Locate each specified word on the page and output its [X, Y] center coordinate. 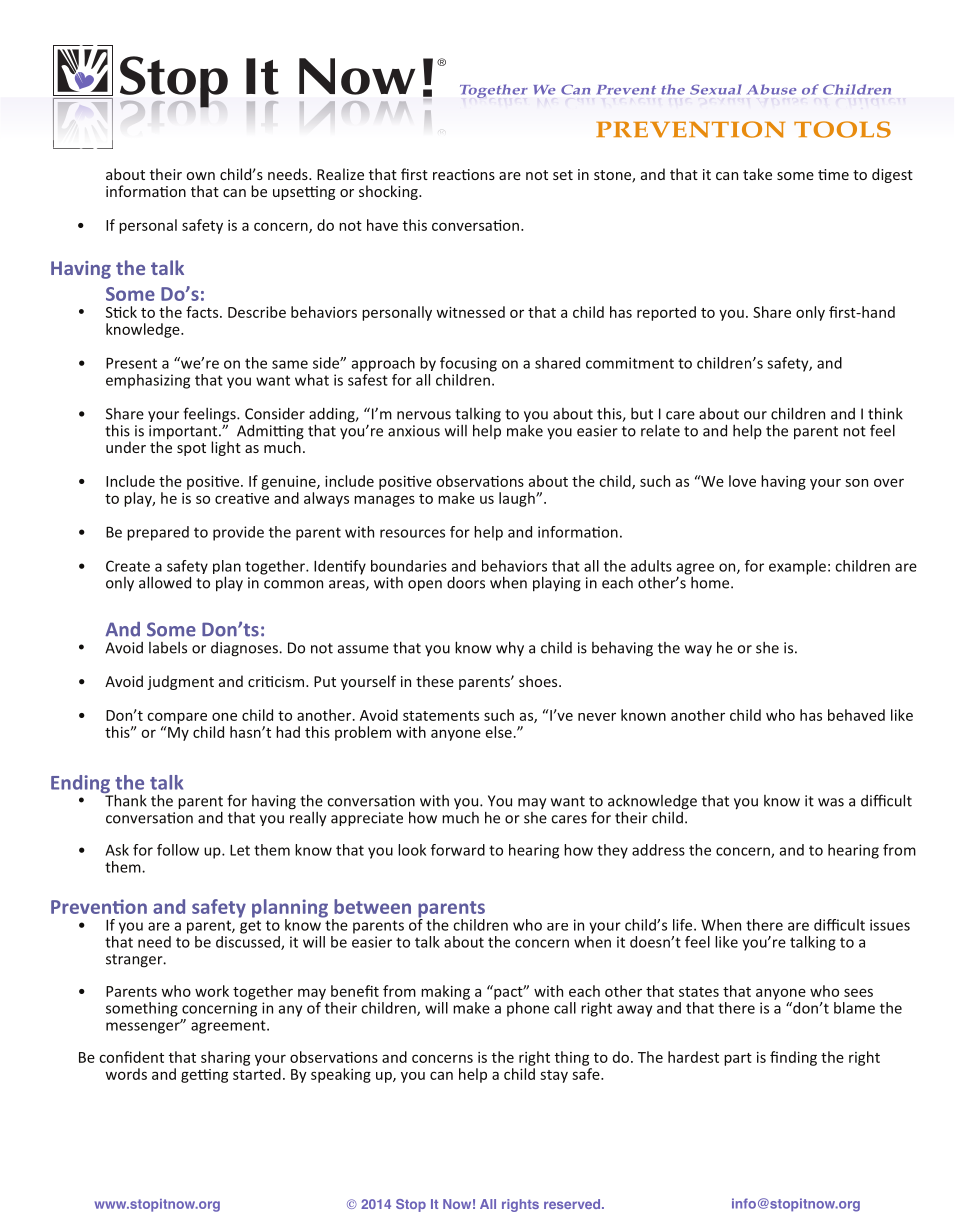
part [738, 1059]
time [833, 174]
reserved [573, 1204]
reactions [464, 174]
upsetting [304, 193]
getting [204, 1076]
